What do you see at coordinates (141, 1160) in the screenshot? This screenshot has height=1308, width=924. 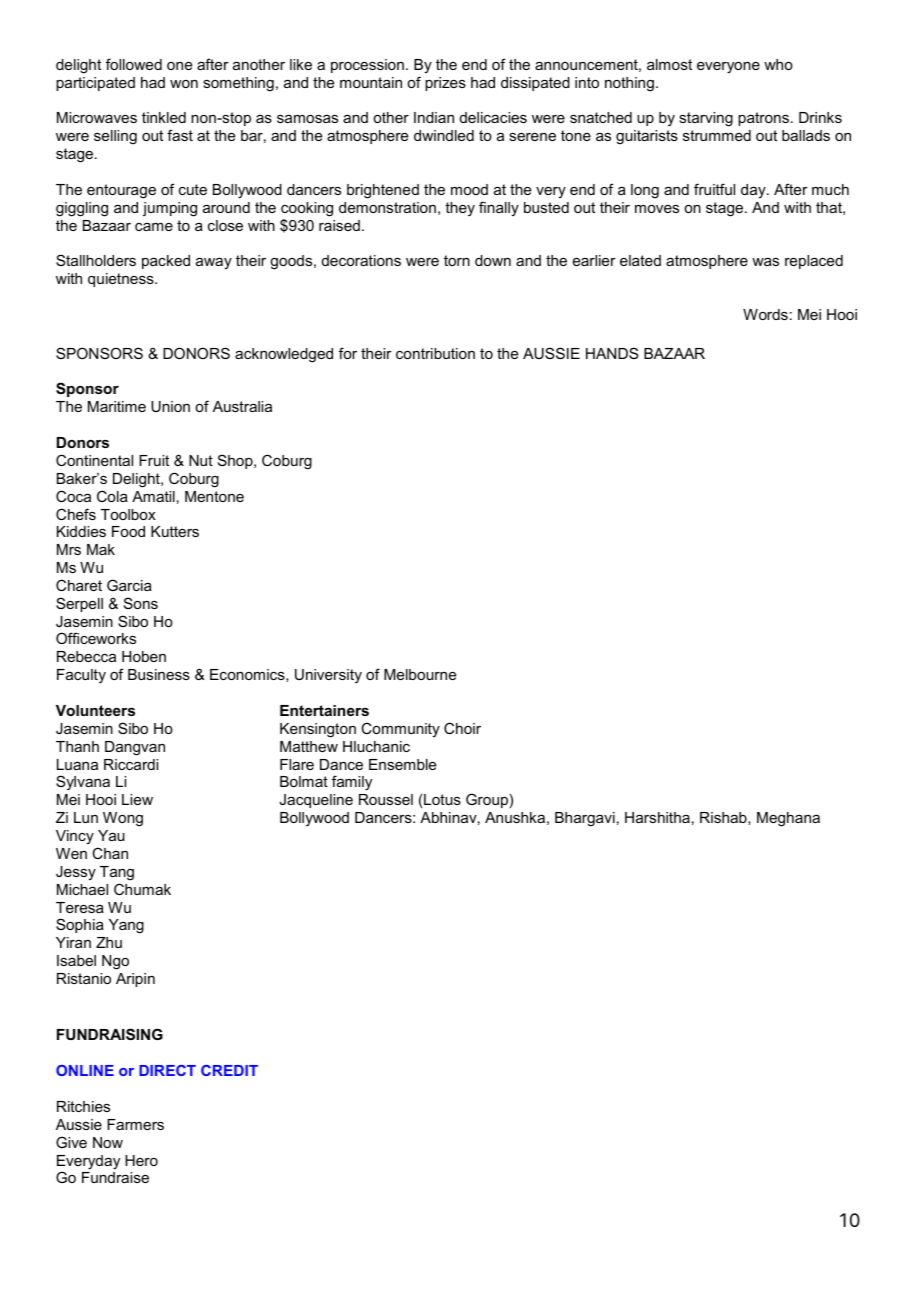 I see `Hero` at bounding box center [141, 1160].
